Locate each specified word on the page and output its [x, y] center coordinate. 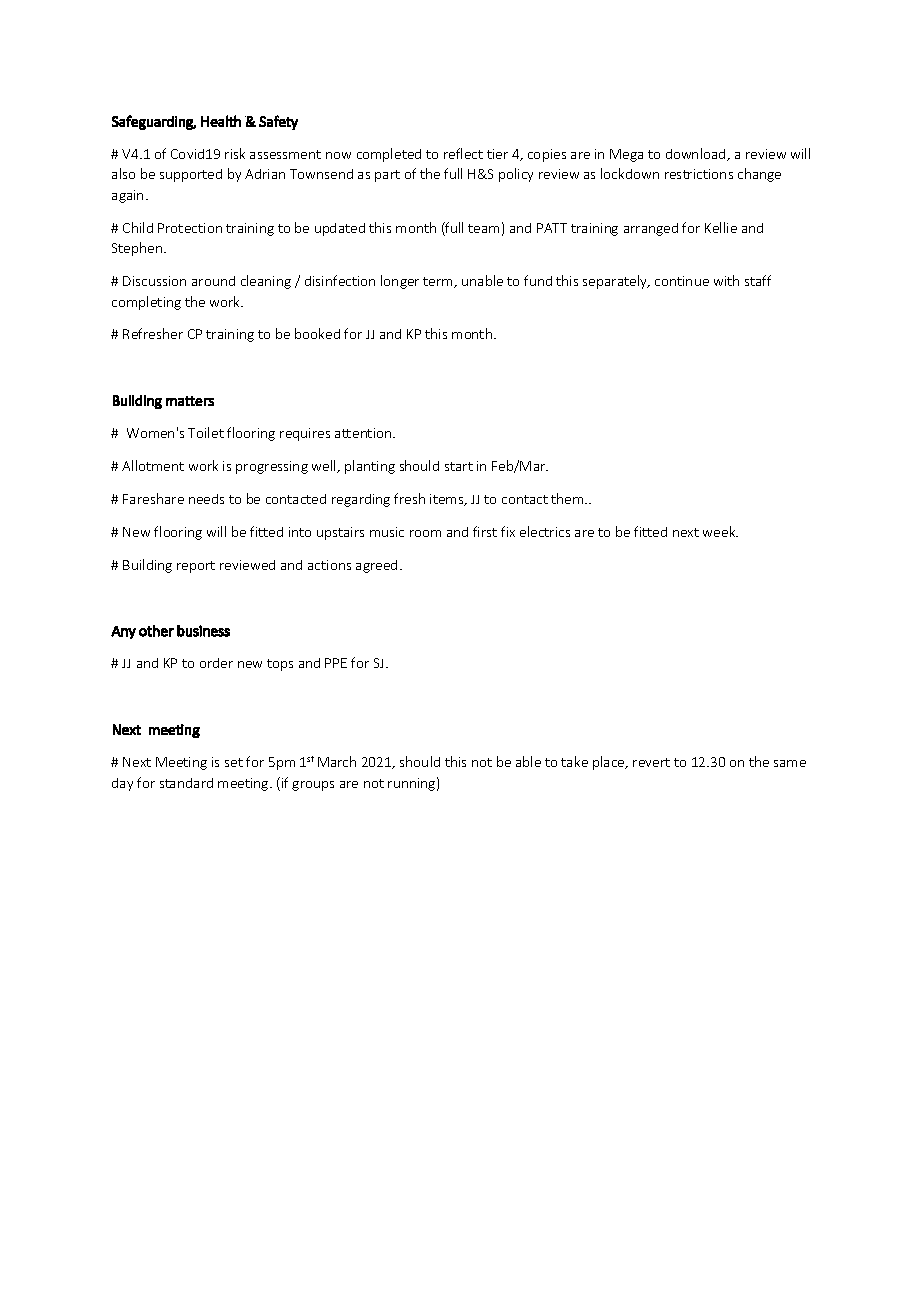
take [574, 761]
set [234, 762]
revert [651, 762]
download [697, 154]
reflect [463, 153]
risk [235, 153]
